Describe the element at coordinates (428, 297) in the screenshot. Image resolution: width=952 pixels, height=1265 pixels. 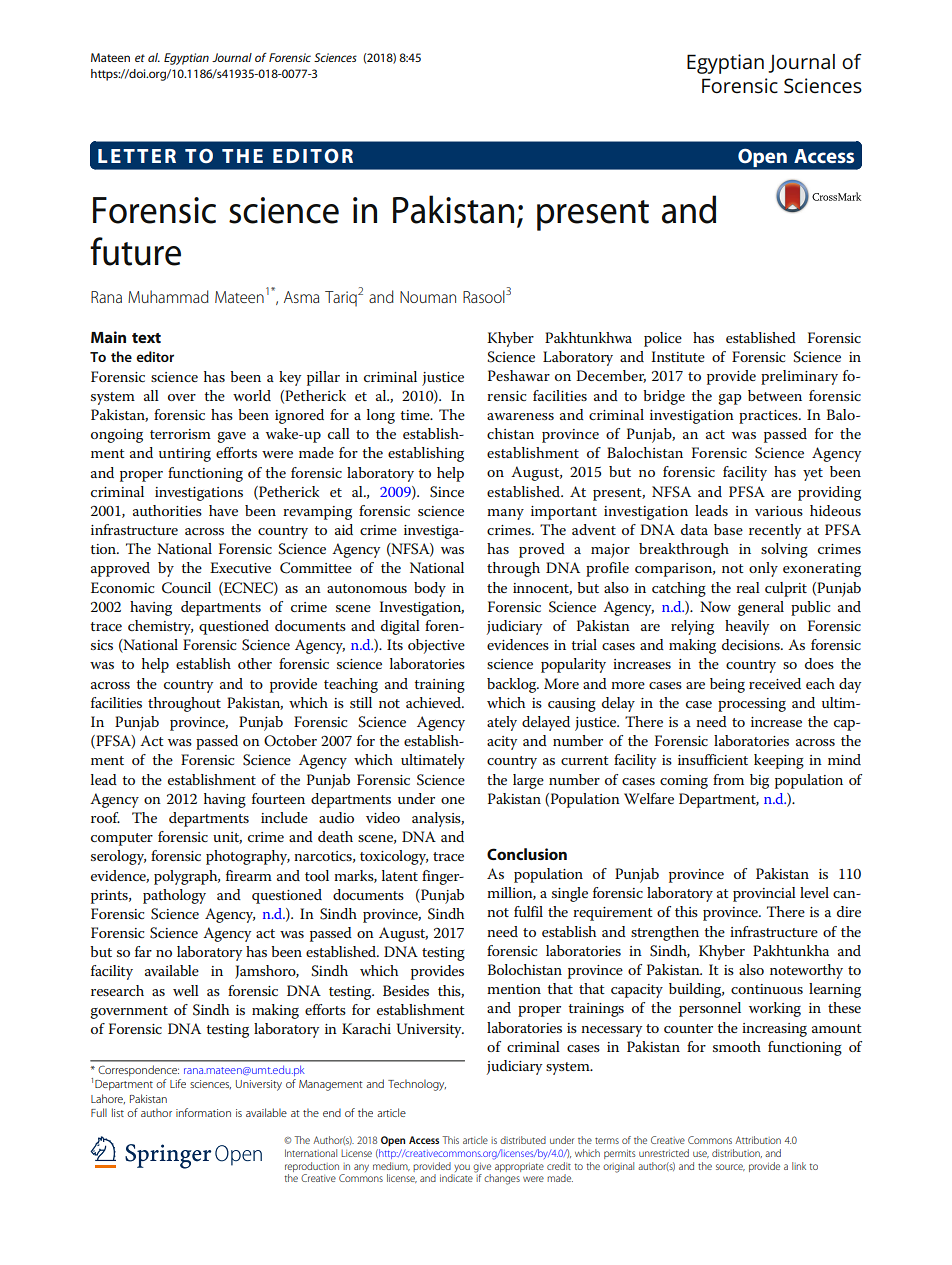
I see `Nouman` at that location.
